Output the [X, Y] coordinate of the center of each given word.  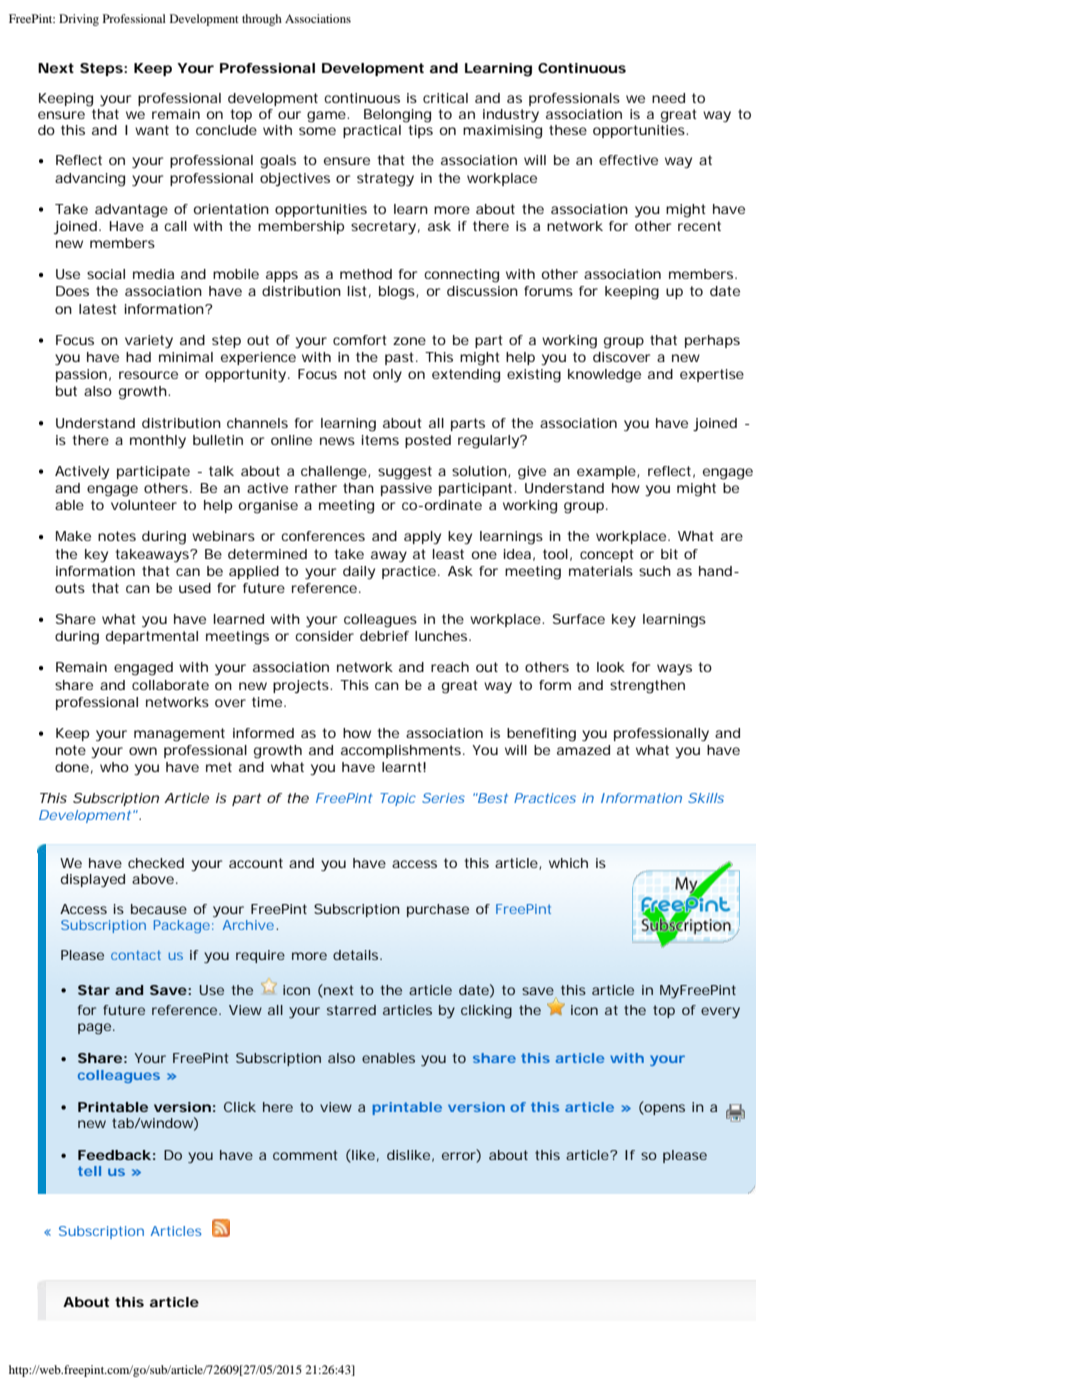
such [655, 571]
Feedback [114, 1155]
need [668, 98]
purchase [438, 910]
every [720, 1012]
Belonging [397, 116]
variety [149, 342]
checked [156, 863]
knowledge [604, 376]
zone [409, 341]
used [195, 588]
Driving [79, 20]
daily [359, 573]
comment [305, 1155]
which [568, 863]
